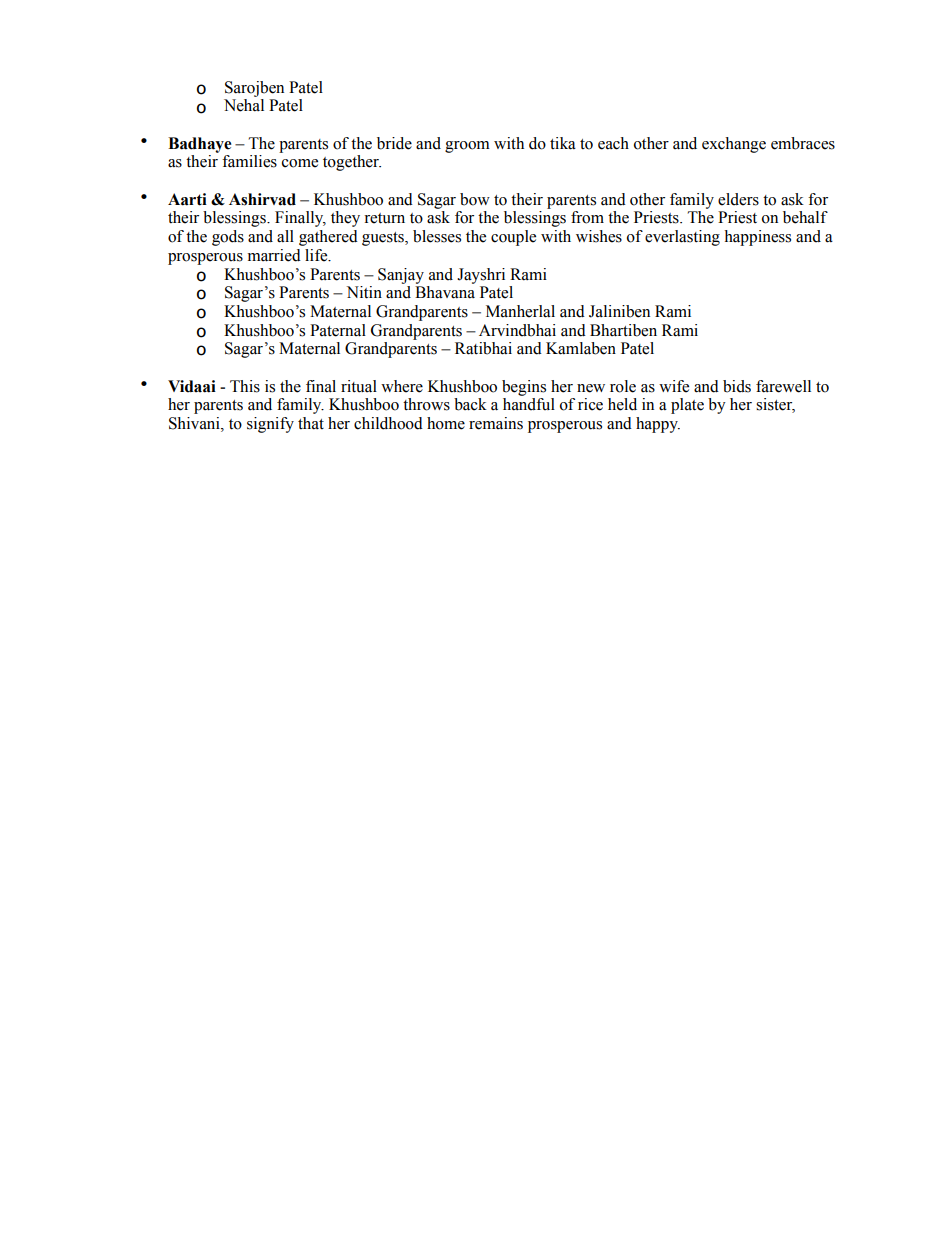 The width and height of the screenshot is (952, 1233). I want to click on families, so click(249, 161).
